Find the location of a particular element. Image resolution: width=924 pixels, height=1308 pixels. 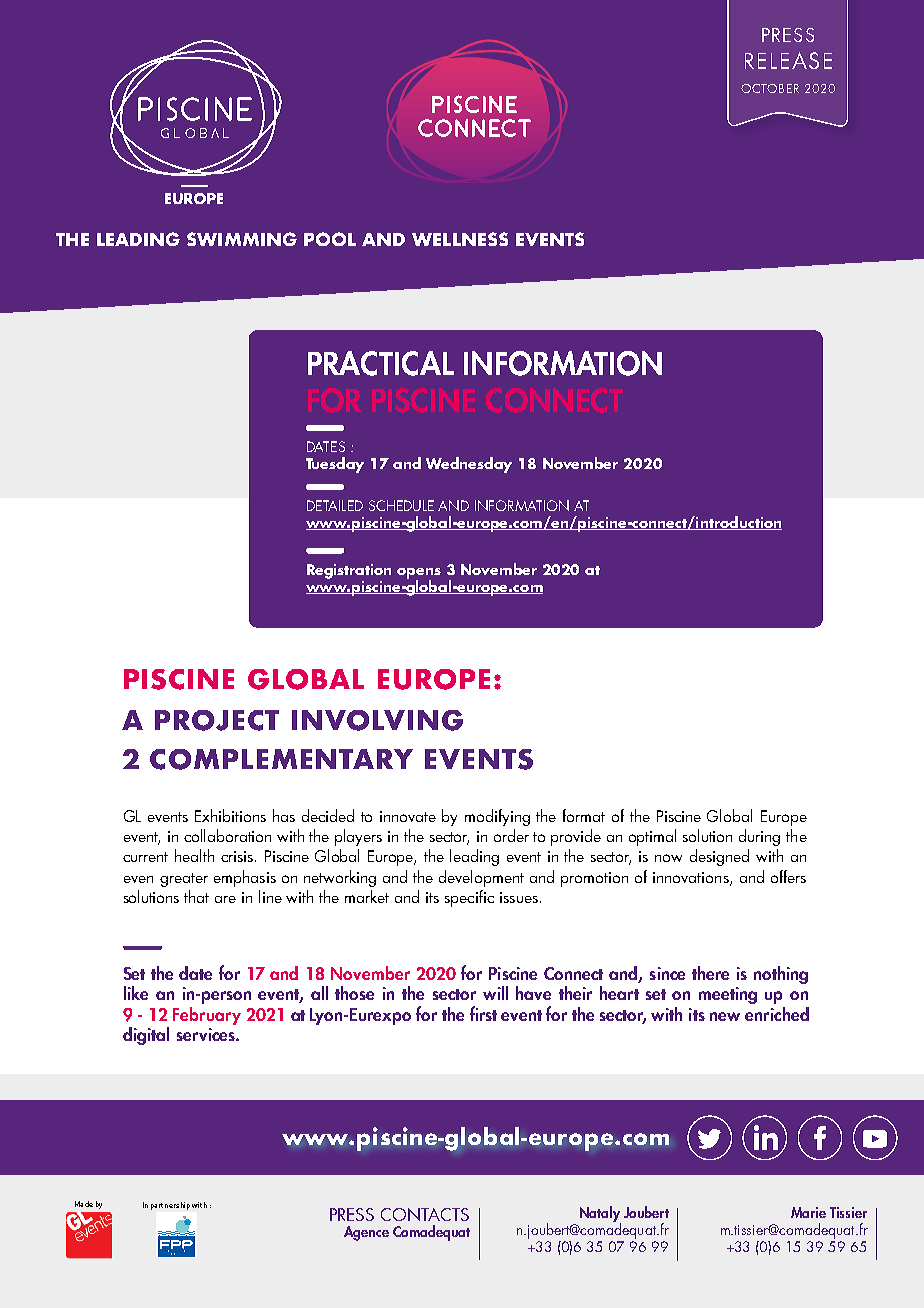

during is located at coordinates (759, 837).
